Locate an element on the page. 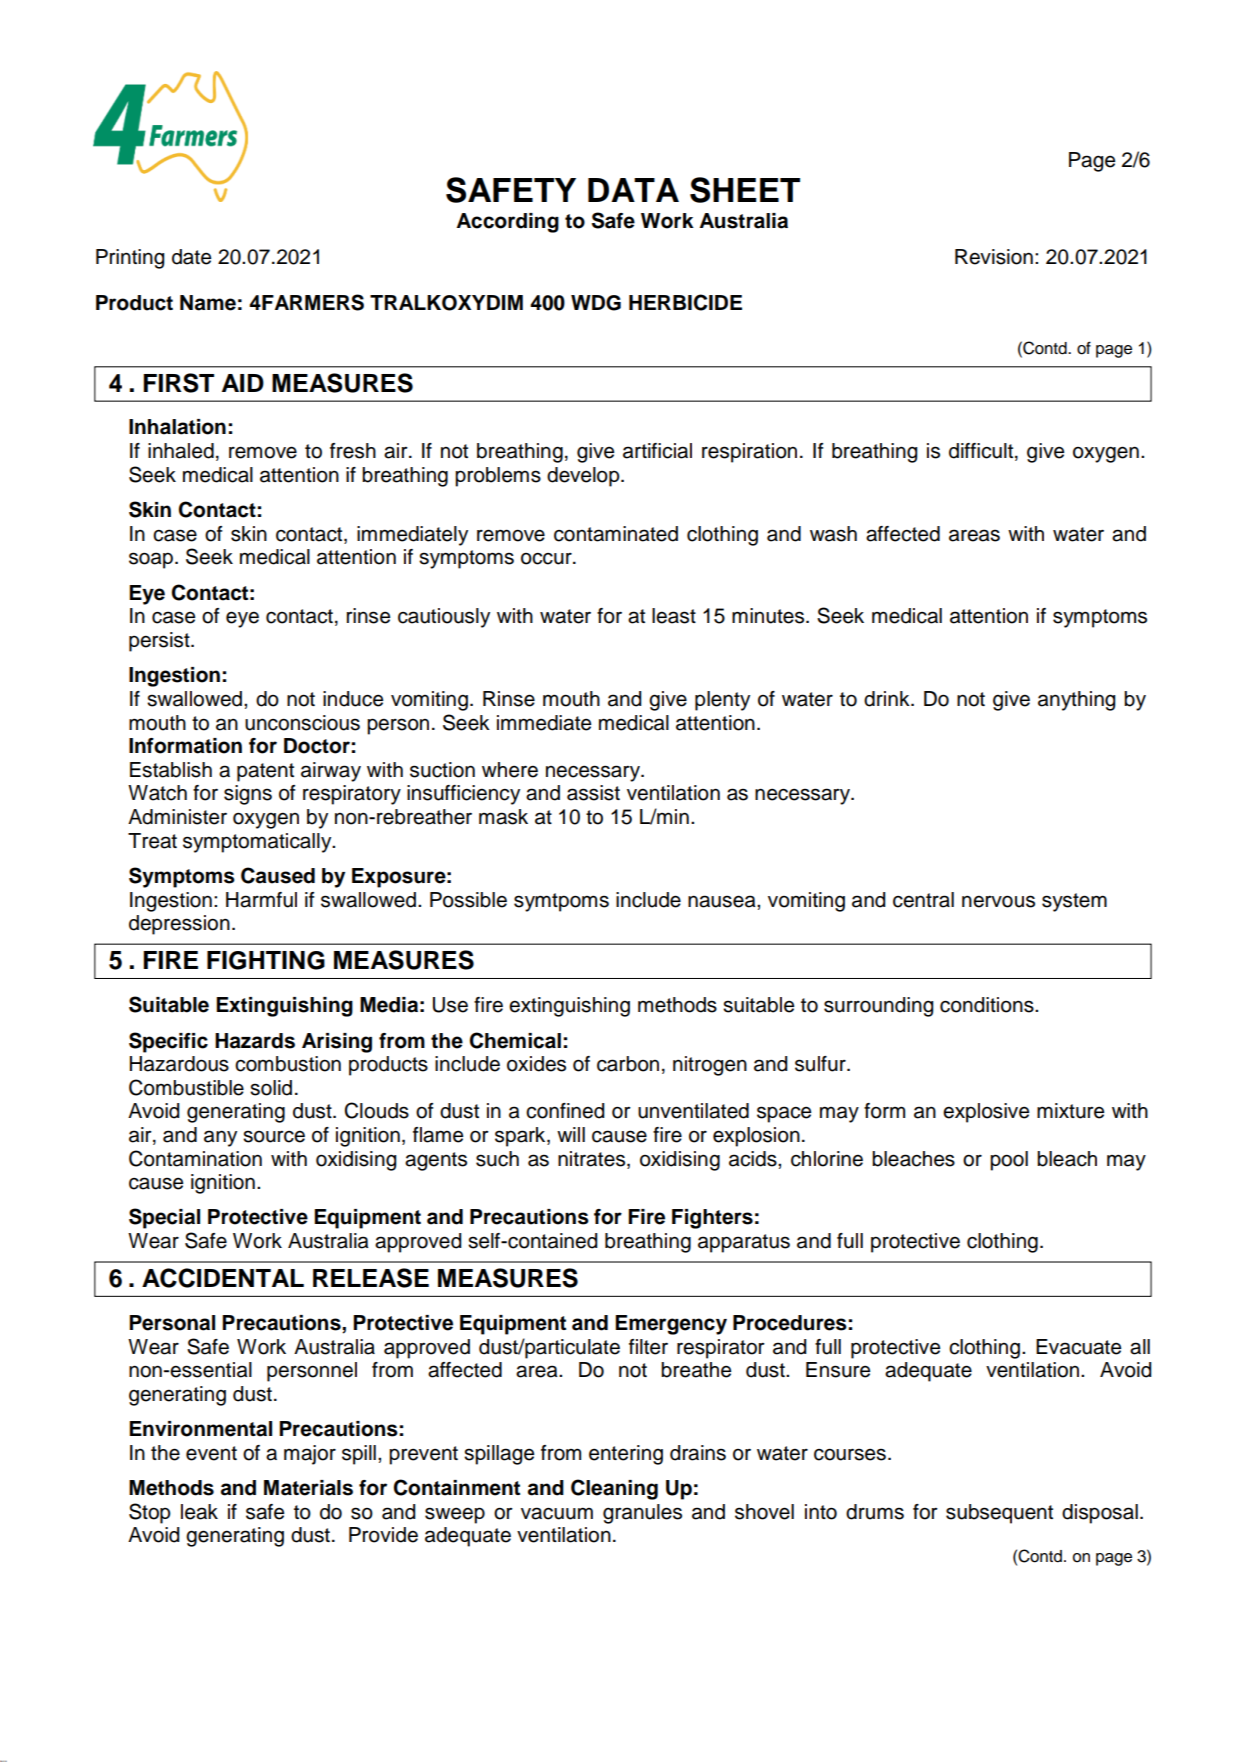  subsequent is located at coordinates (999, 1514).
